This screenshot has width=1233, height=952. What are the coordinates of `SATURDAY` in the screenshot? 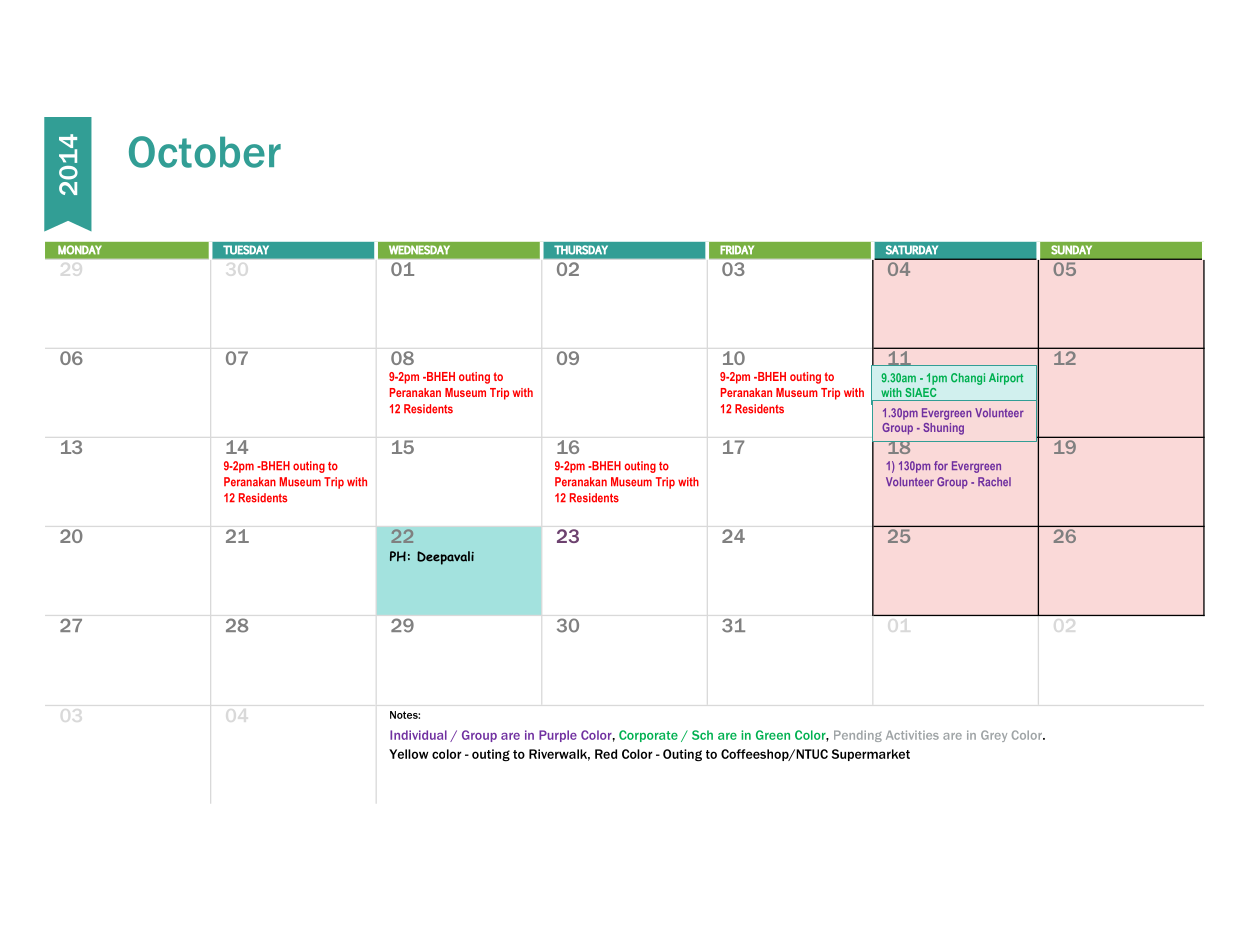 It's located at (912, 250).
